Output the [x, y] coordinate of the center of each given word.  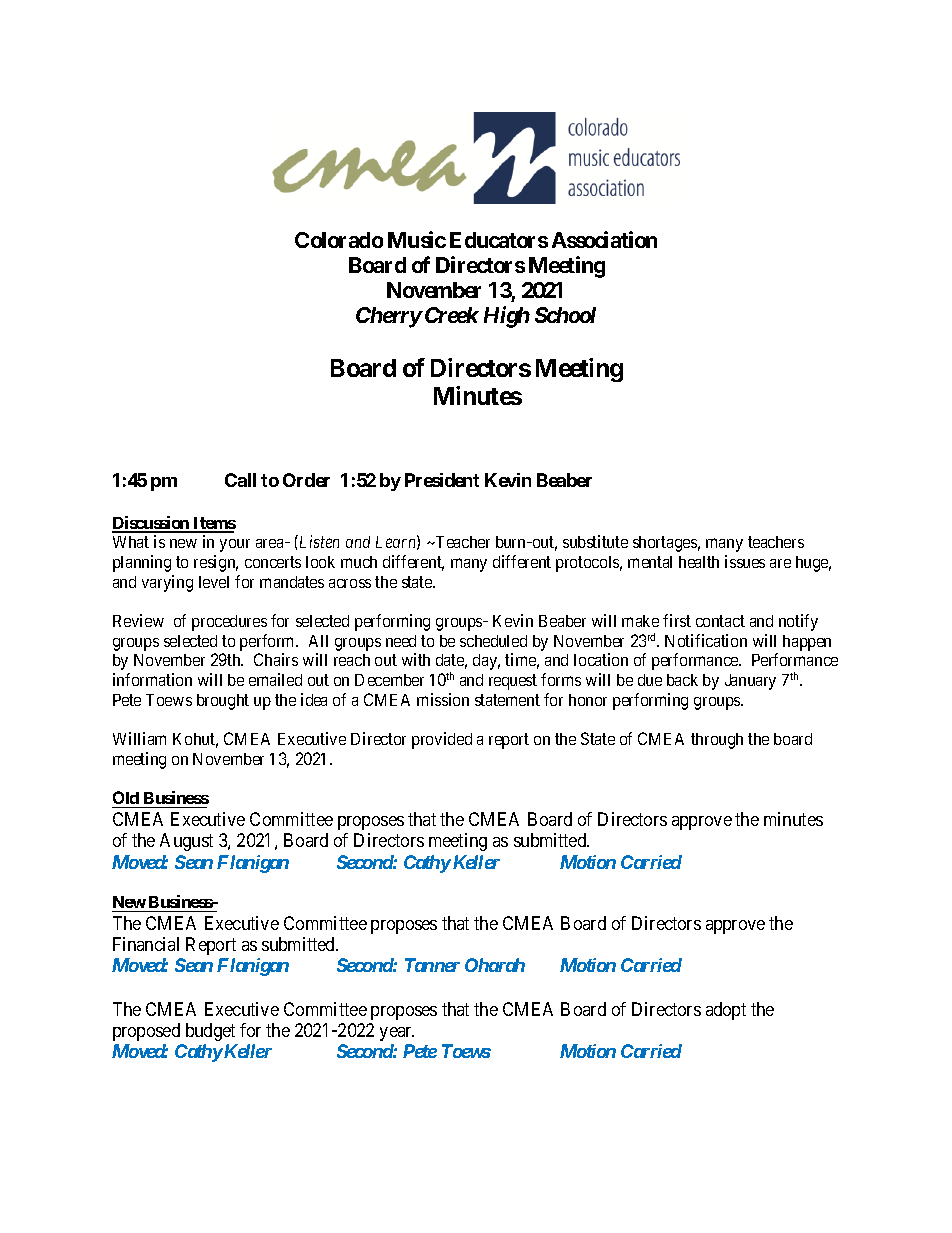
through [717, 741]
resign [216, 563]
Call [240, 480]
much [359, 562]
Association [604, 239]
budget [210, 1032]
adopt [726, 1011]
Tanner [432, 965]
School [565, 315]
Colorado [339, 240]
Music [417, 239]
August [186, 842]
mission [443, 699]
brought [223, 702]
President [442, 480]
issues [745, 561]
